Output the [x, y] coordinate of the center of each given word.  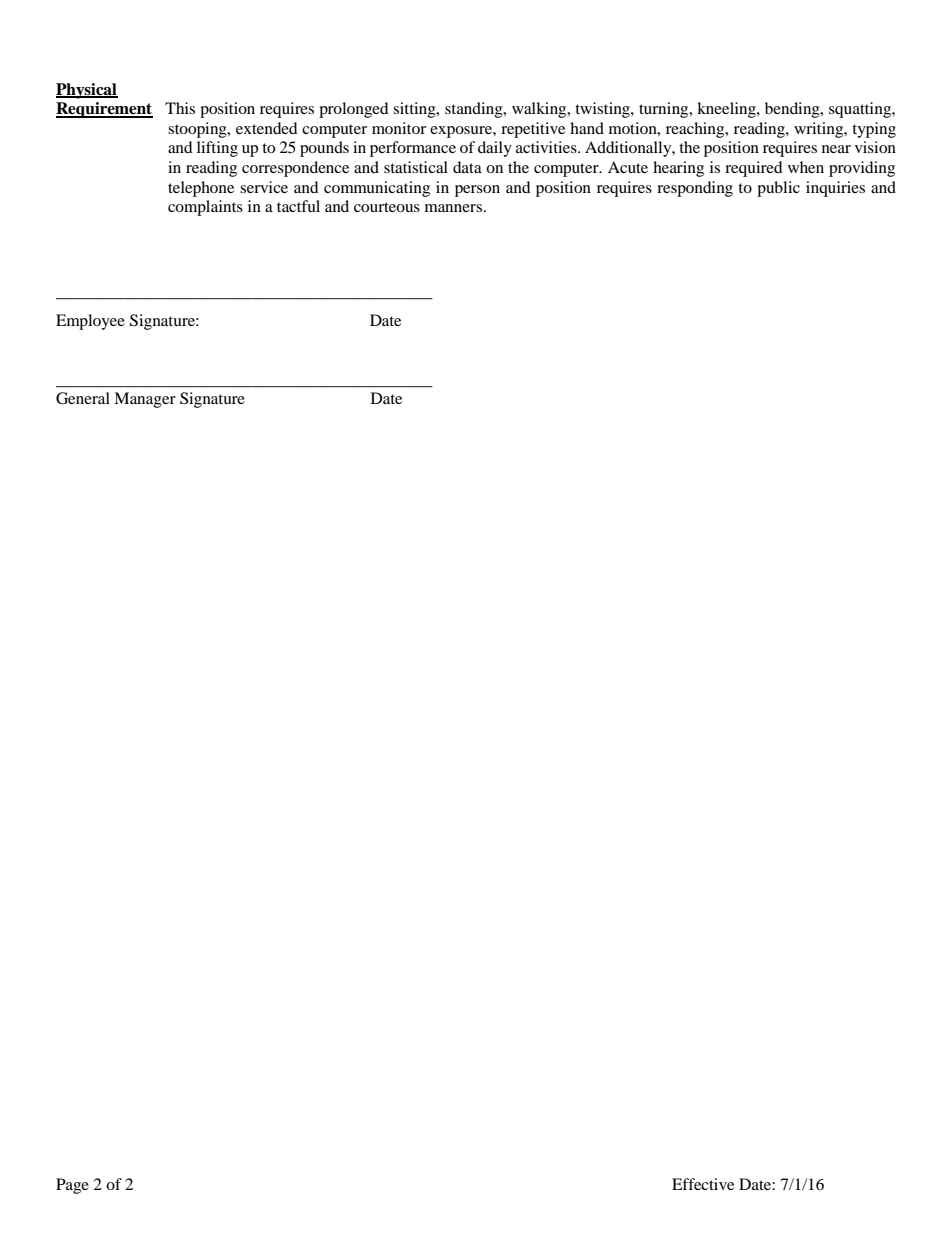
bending [793, 110]
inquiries [835, 189]
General [83, 398]
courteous [387, 207]
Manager [145, 400]
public [778, 189]
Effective [703, 1184]
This [180, 108]
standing [475, 110]
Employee [90, 322]
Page [72, 1186]
